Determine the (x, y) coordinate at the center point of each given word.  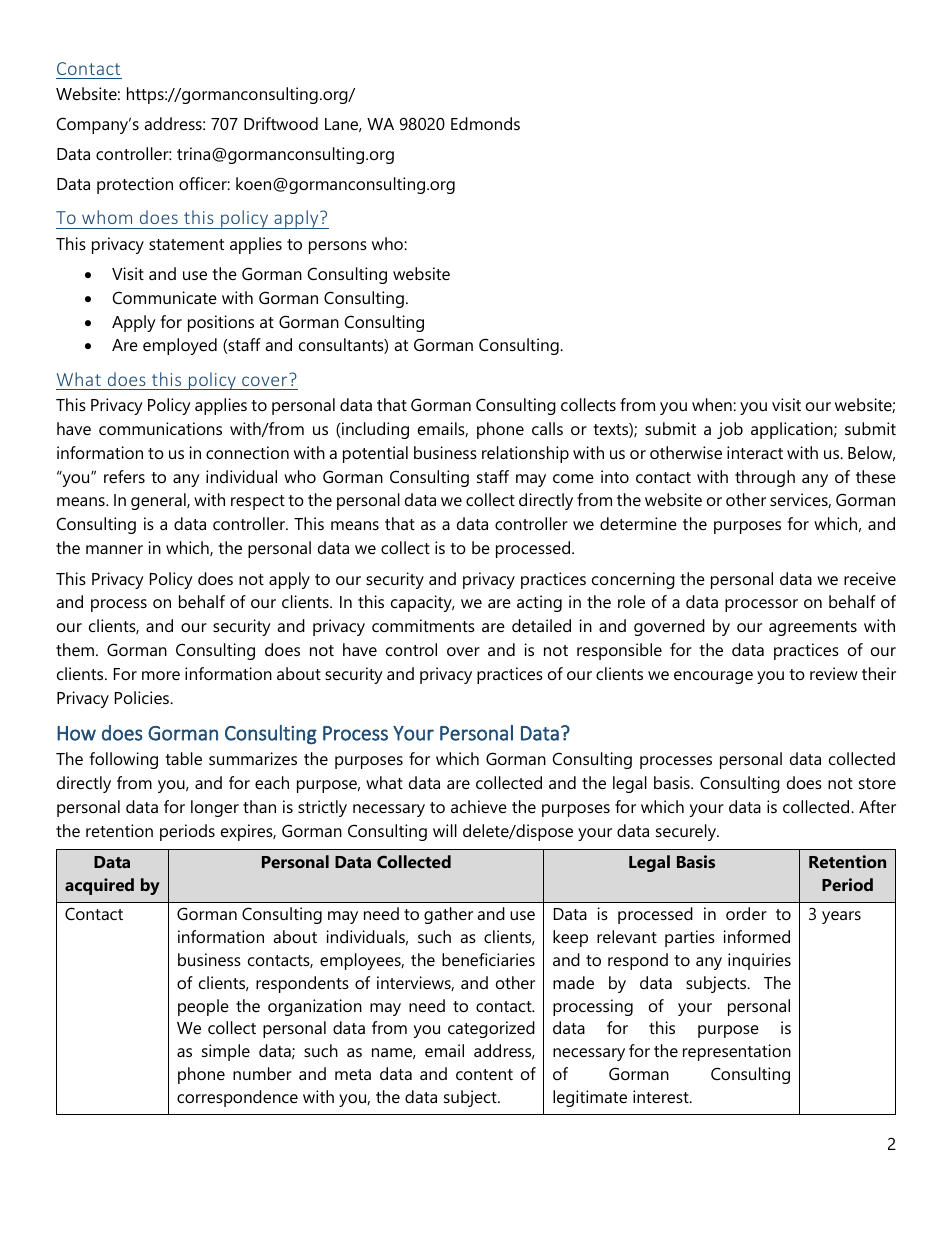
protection (135, 185)
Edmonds (485, 123)
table (183, 758)
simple (226, 1052)
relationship (525, 454)
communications (160, 428)
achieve (479, 806)
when (713, 404)
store (877, 783)
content (484, 1074)
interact (755, 452)
